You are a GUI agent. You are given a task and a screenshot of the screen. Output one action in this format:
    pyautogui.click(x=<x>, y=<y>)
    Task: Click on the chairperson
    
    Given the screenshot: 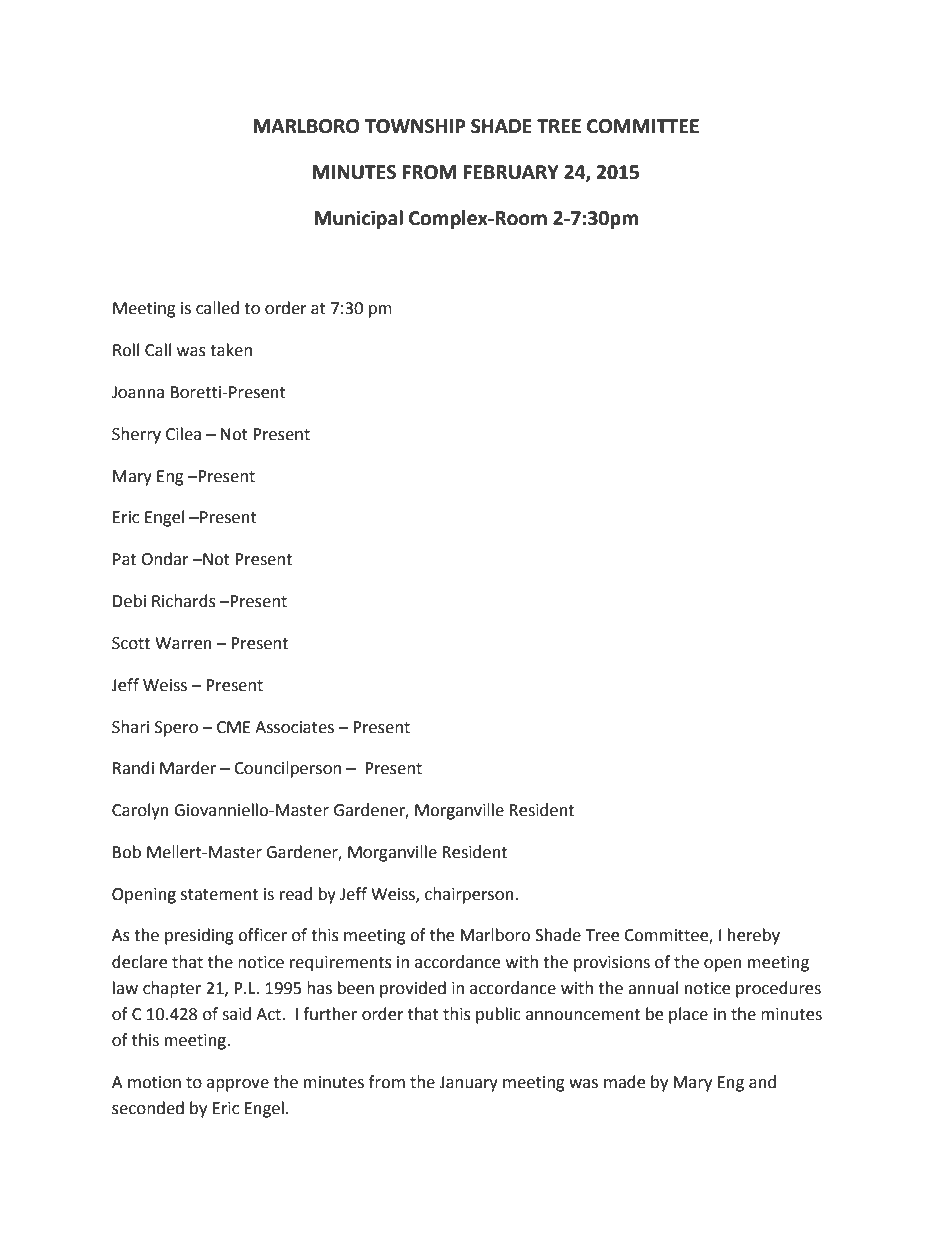 What is the action you would take?
    pyautogui.click(x=470, y=895)
